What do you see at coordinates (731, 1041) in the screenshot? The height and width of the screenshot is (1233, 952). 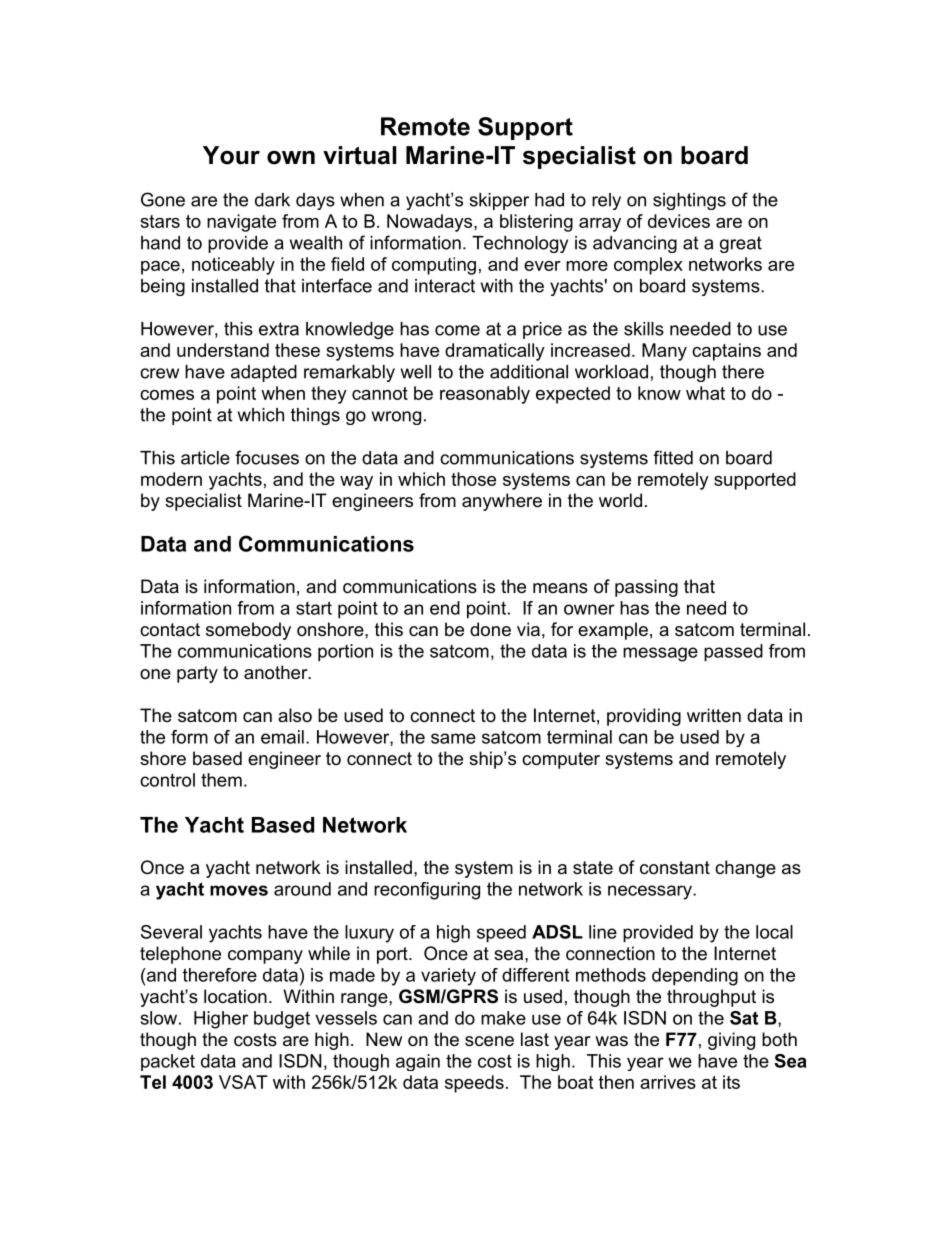 I see `giving` at bounding box center [731, 1041].
